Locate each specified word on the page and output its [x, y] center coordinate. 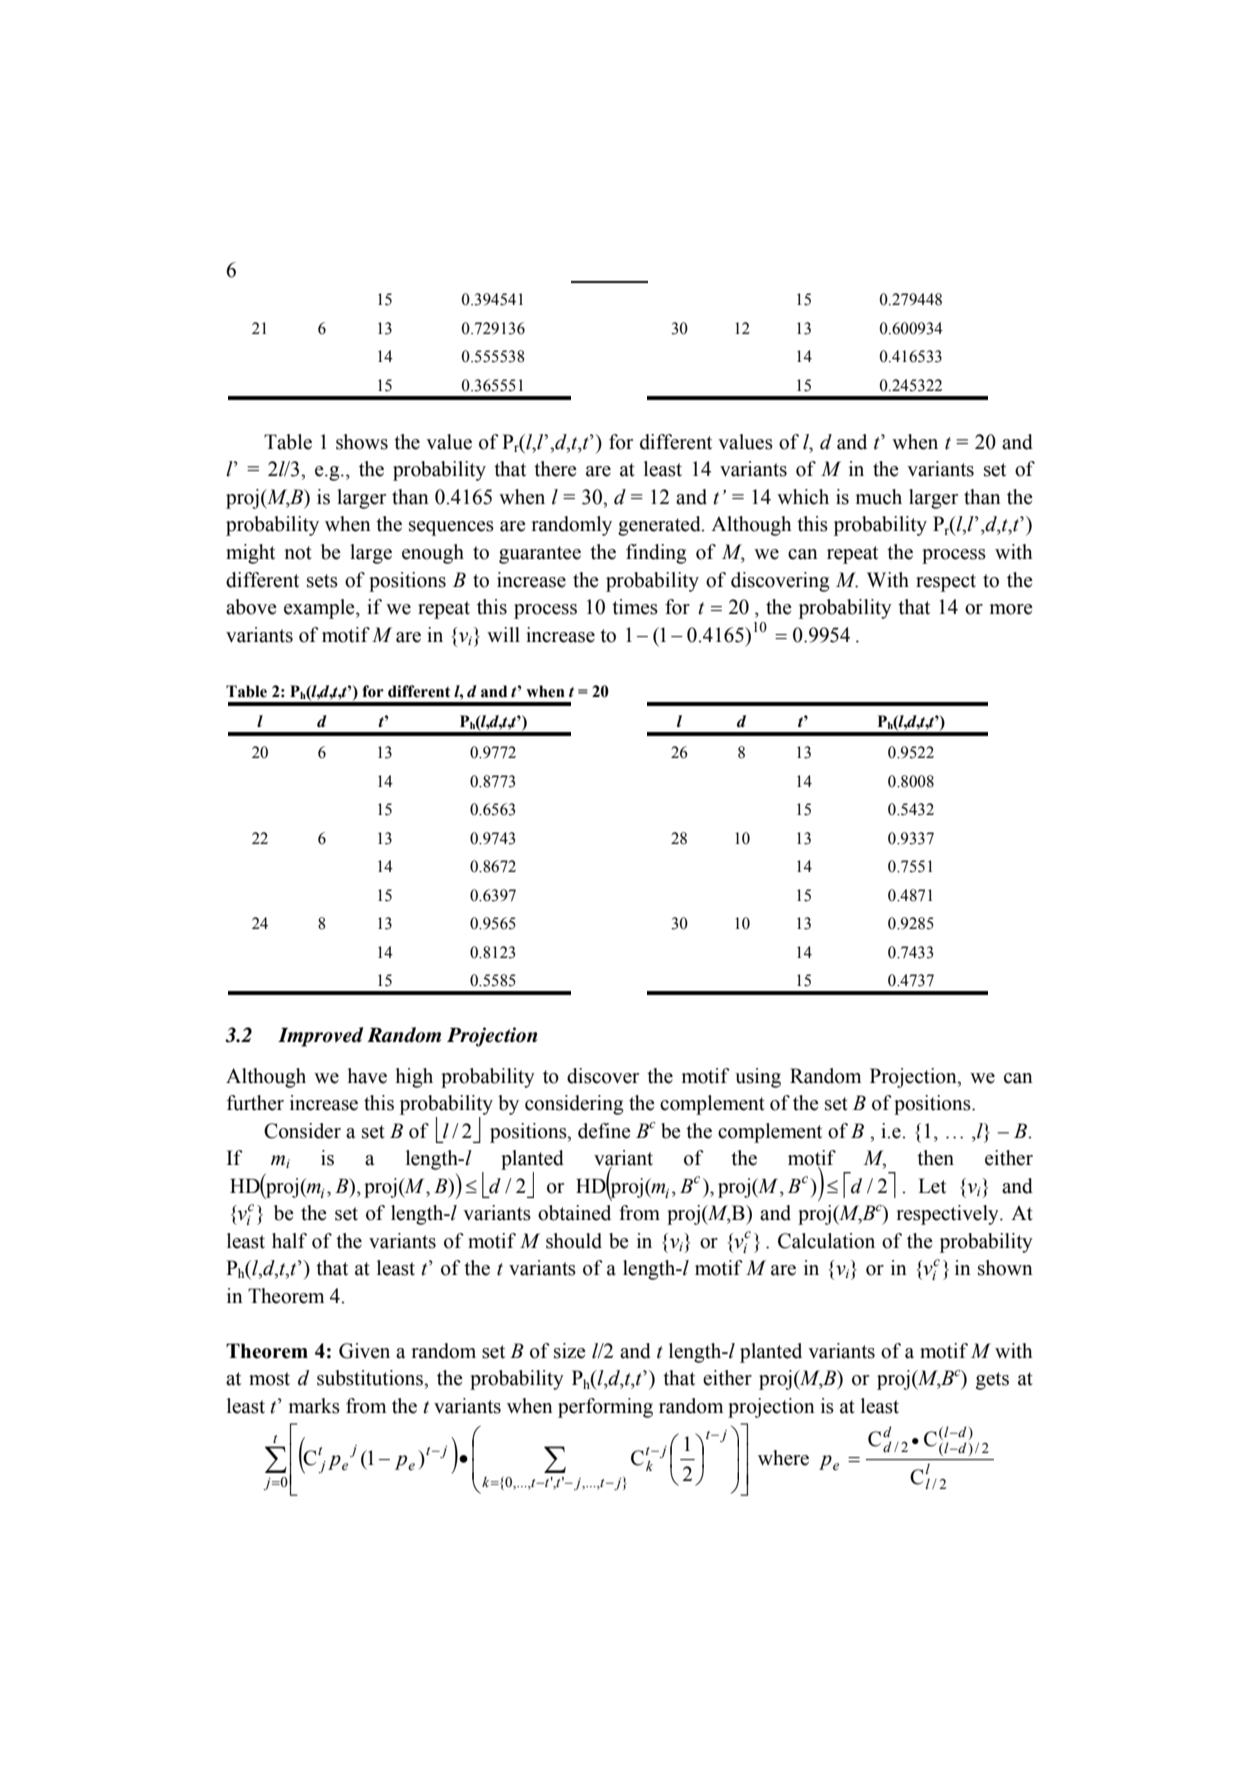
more [1011, 609]
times [635, 607]
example [320, 609]
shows [362, 442]
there [555, 469]
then [935, 1158]
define [604, 1131]
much [879, 497]
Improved [321, 1037]
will [503, 634]
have [367, 1076]
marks [314, 1406]
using [758, 1078]
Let [932, 1186]
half [289, 1241]
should [574, 1241]
